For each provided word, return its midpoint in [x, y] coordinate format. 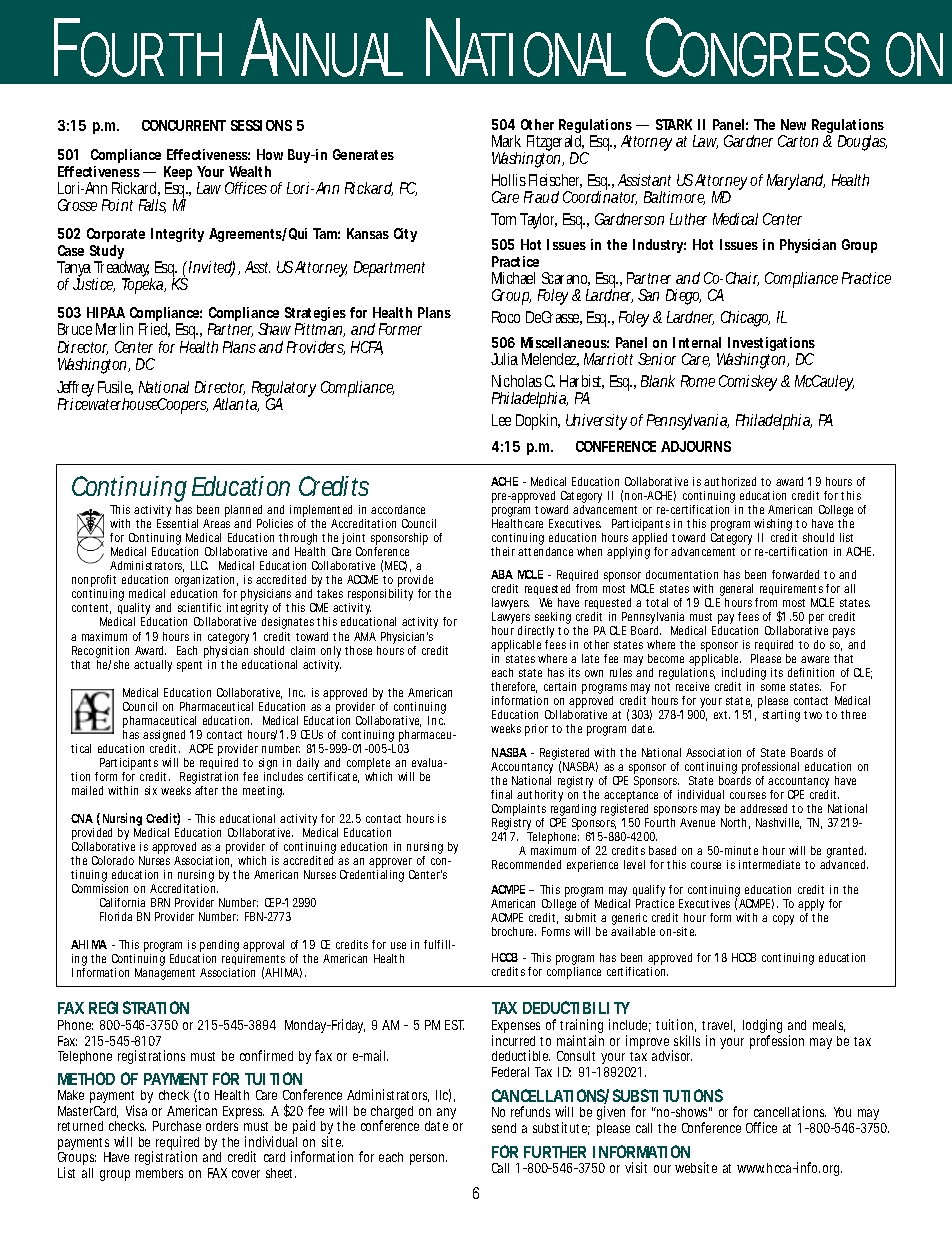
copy [783, 920]
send [504, 1128]
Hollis [509, 180]
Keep [178, 174]
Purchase [177, 1126]
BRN [160, 902]
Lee [501, 420]
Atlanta [236, 405]
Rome [698, 381]
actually [153, 666]
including [744, 675]
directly [536, 633]
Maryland [796, 182]
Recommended [526, 864]
